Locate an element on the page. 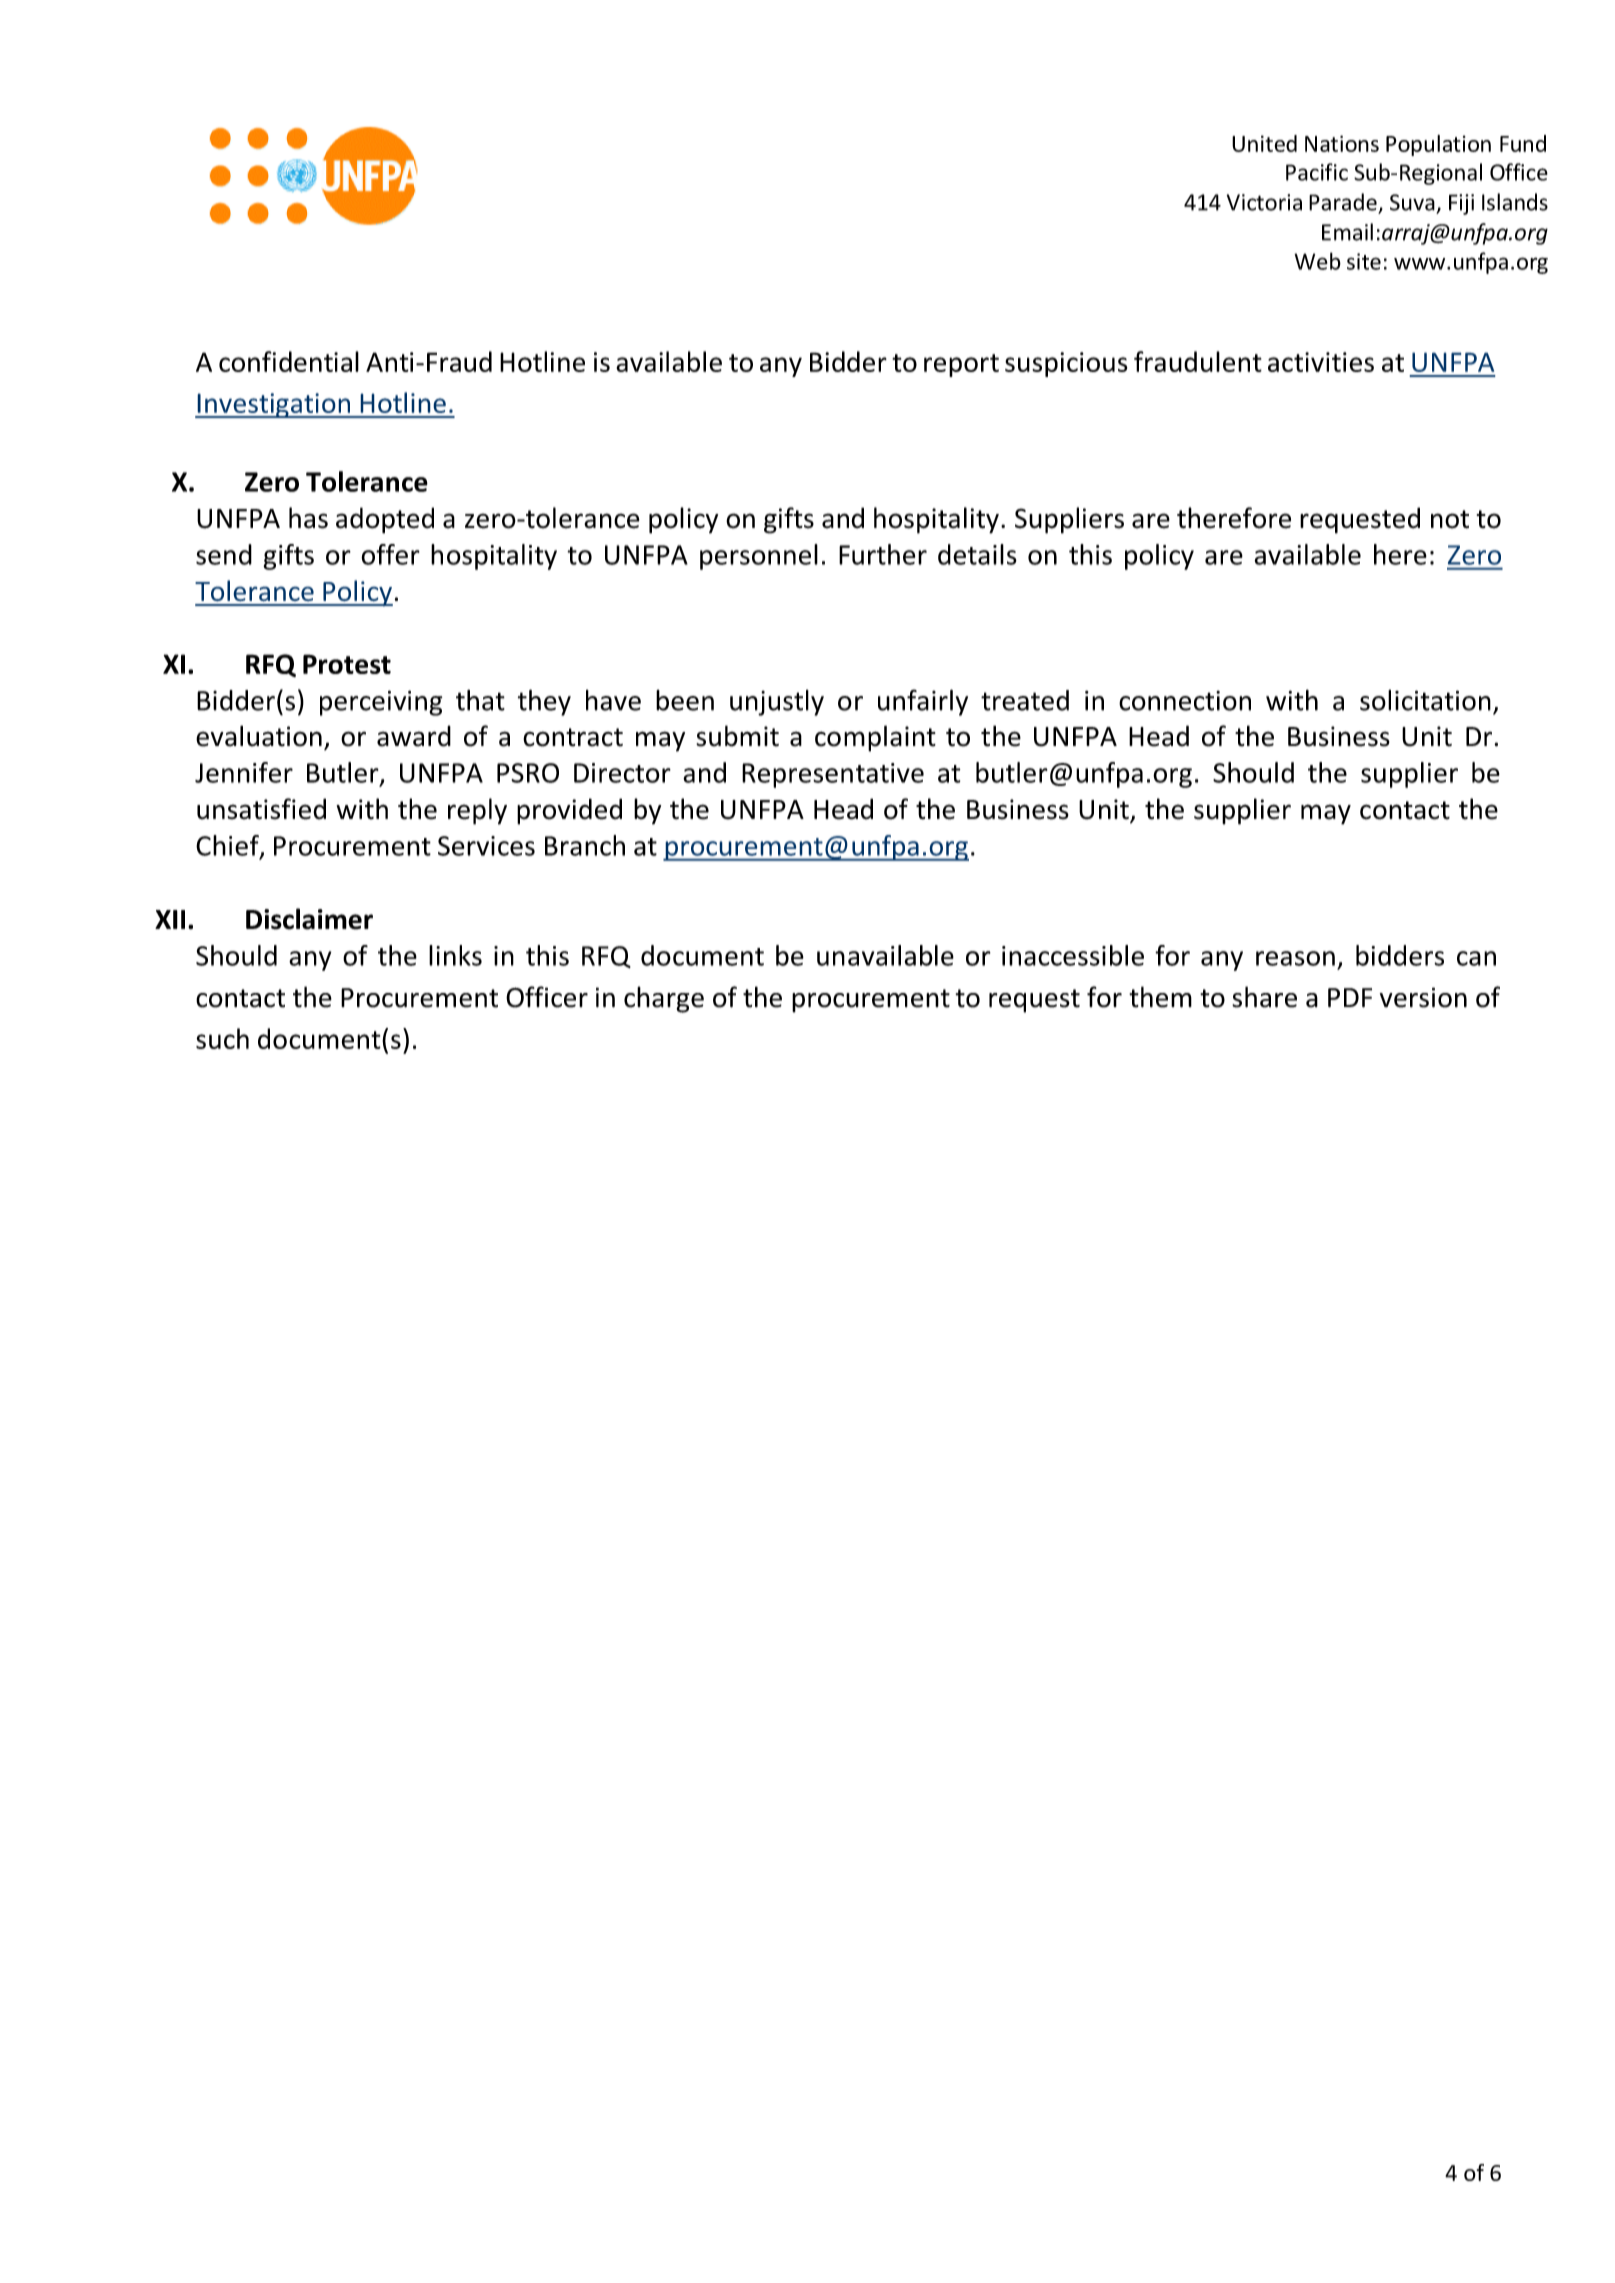 The image size is (1615, 2283). PDF is located at coordinates (1350, 998).
